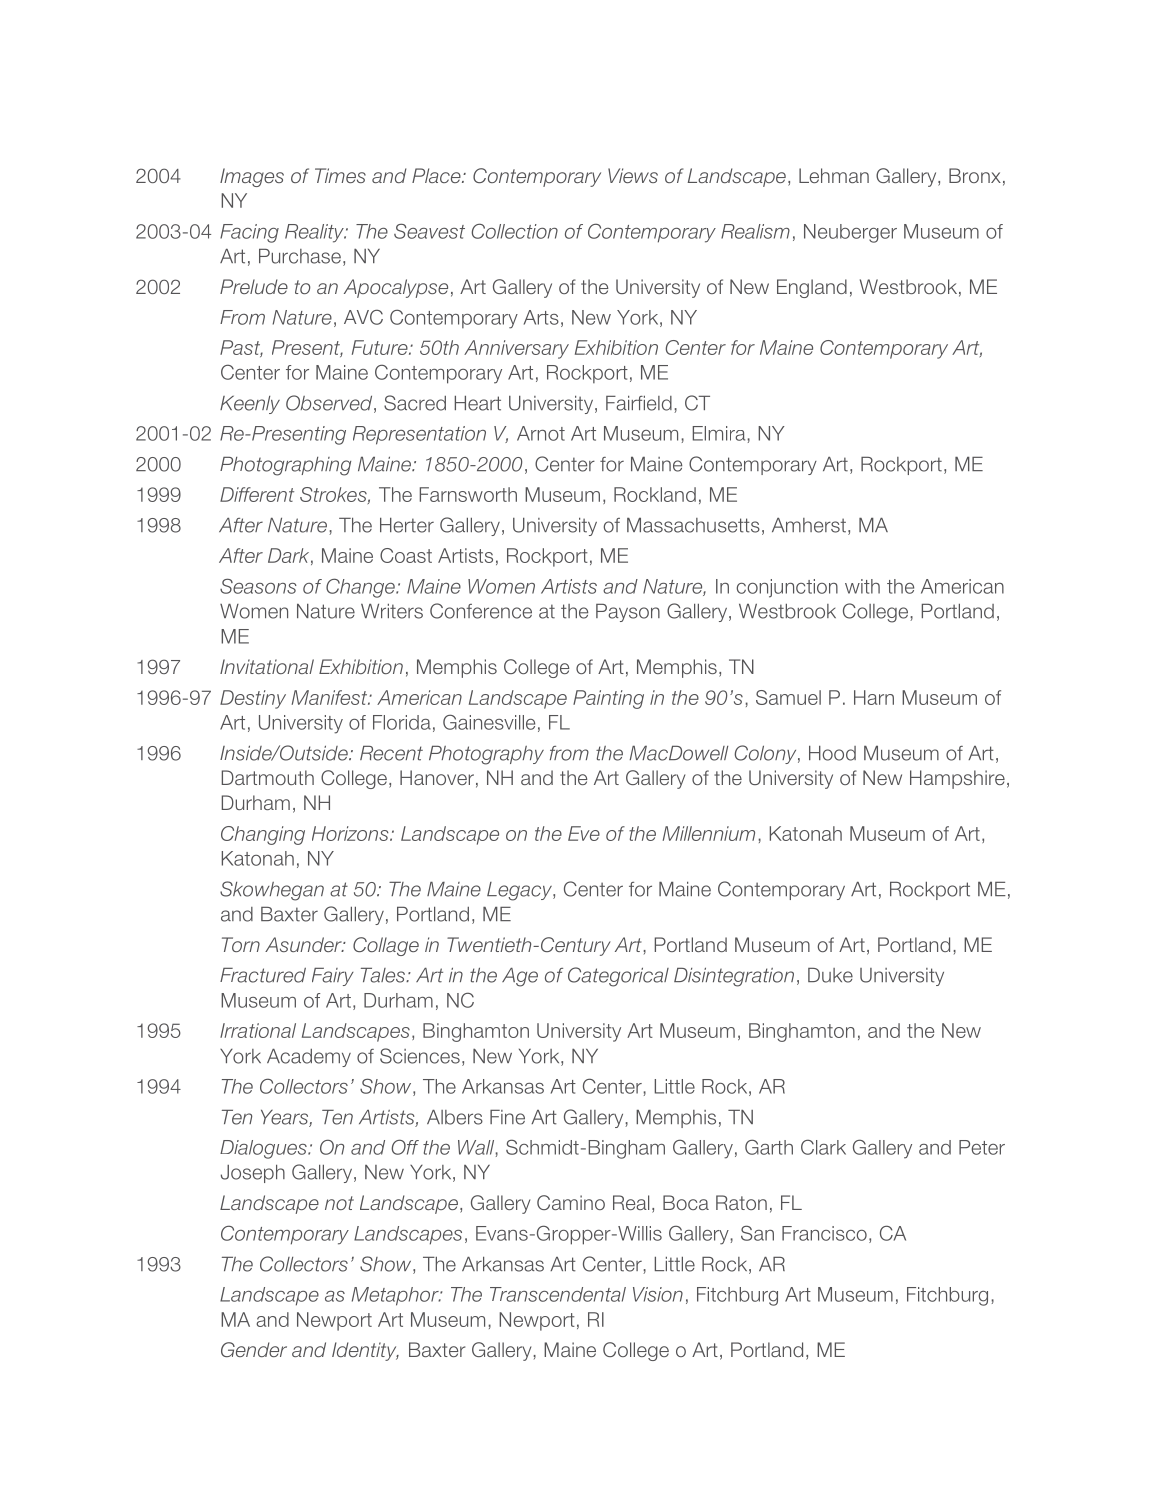 Image resolution: width=1153 pixels, height=1492 pixels. I want to click on Hood, so click(832, 753).
